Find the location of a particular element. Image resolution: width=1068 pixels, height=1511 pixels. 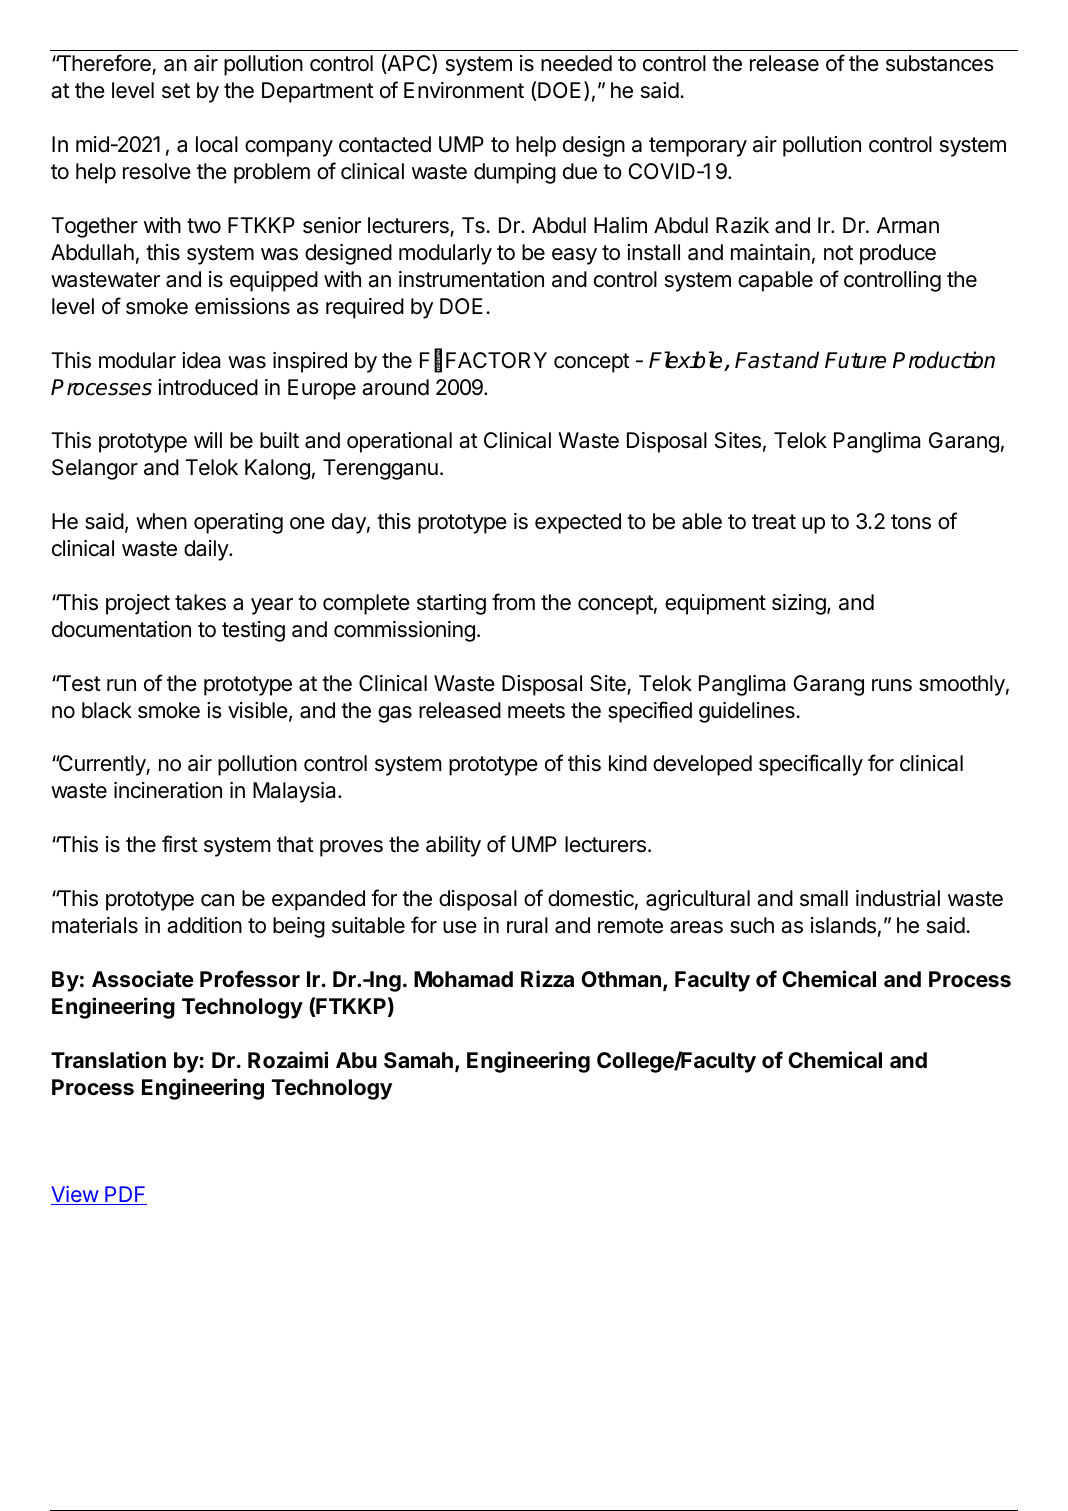

from is located at coordinates (513, 601).
